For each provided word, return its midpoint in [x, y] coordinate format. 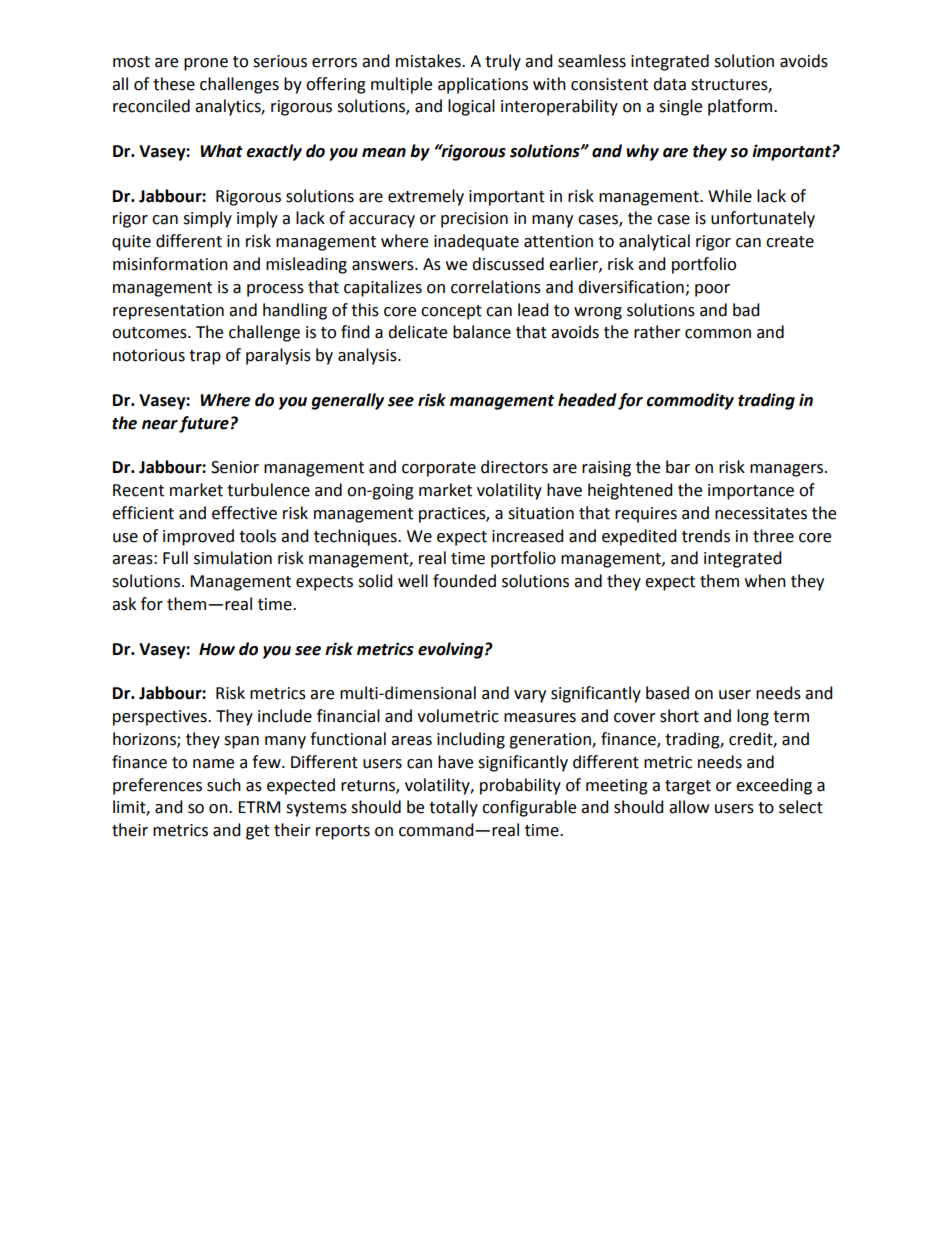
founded [464, 581]
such [224, 785]
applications [483, 85]
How [217, 649]
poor [712, 290]
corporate [439, 469]
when [765, 581]
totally [453, 808]
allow [689, 807]
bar [678, 467]
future [204, 424]
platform [741, 107]
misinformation [170, 264]
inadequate [476, 242]
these [174, 84]
